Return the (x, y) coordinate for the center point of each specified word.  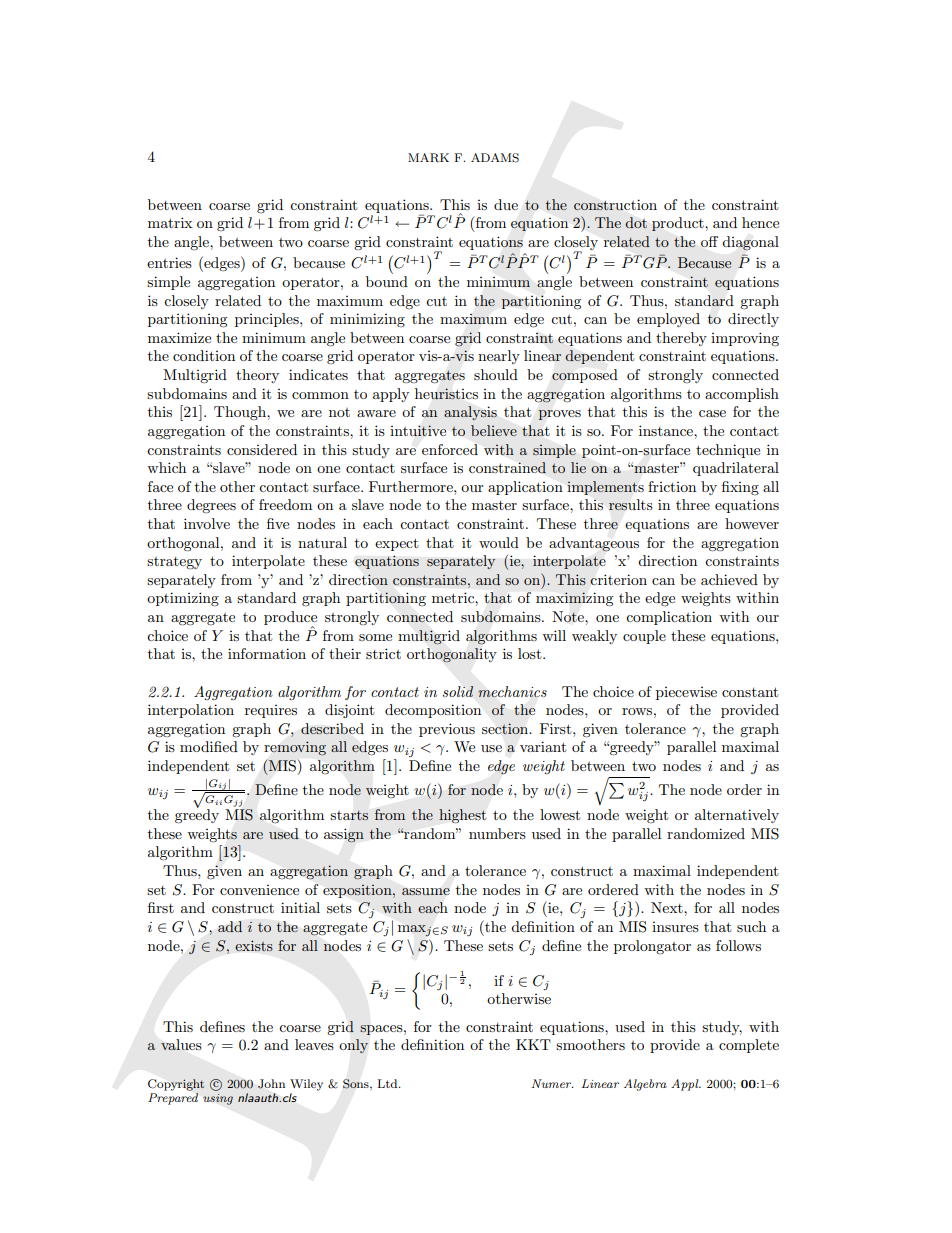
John (271, 1084)
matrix (170, 222)
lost (531, 653)
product (679, 224)
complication (669, 618)
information (267, 653)
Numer (553, 1083)
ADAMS (495, 158)
